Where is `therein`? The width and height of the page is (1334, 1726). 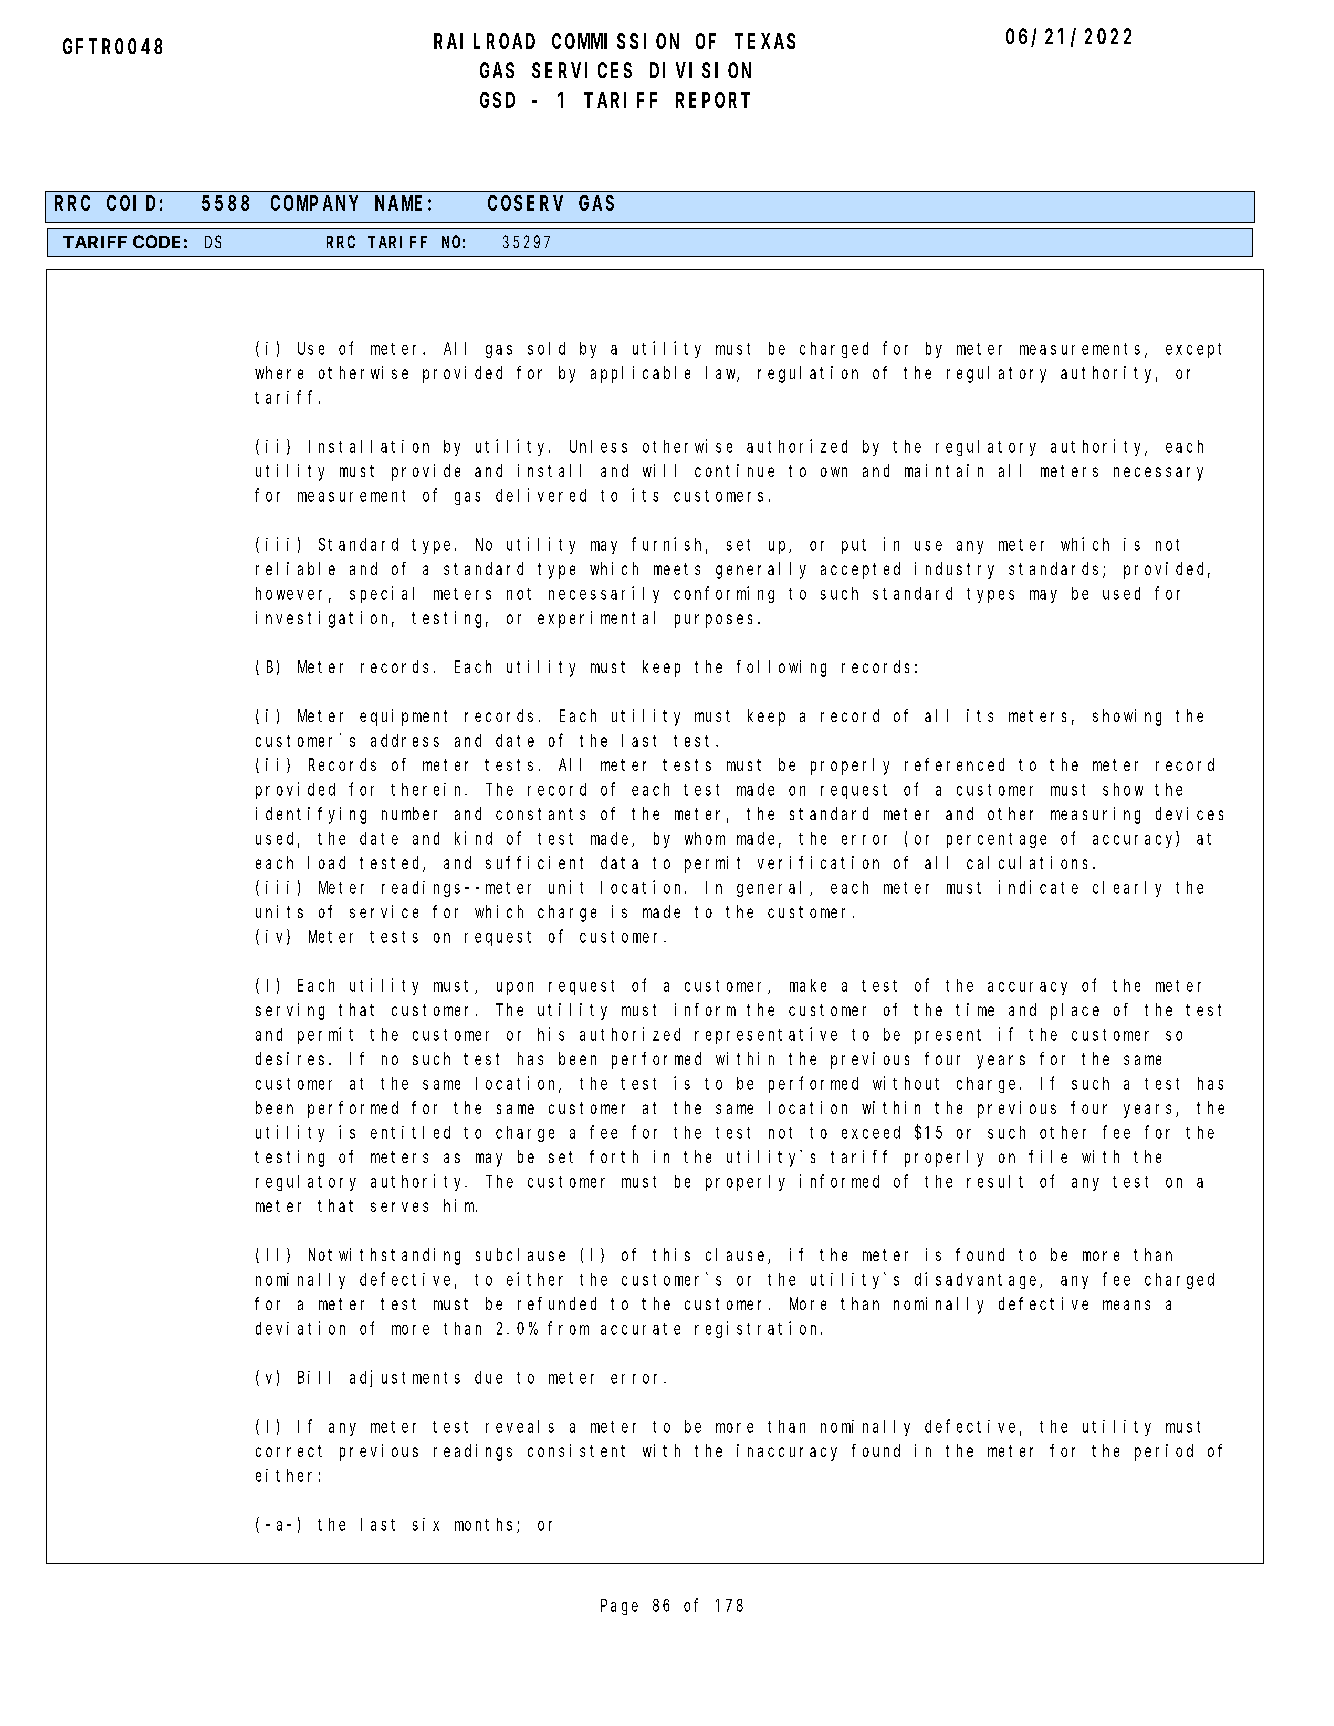
therein is located at coordinates (428, 789).
